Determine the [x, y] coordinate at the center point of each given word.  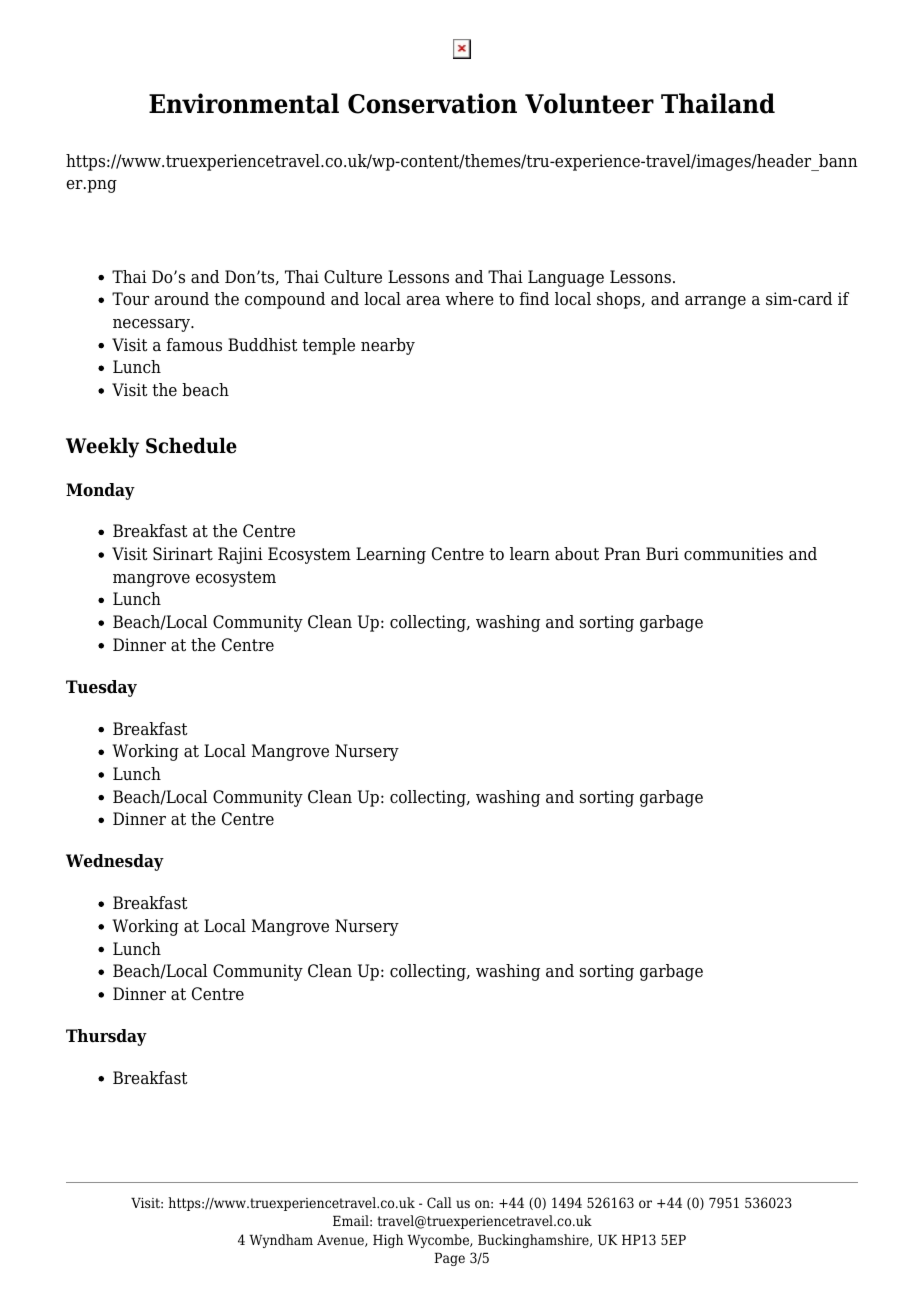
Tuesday [101, 688]
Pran [623, 554]
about [577, 554]
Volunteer [589, 103]
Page [449, 1259]
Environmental [244, 103]
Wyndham [281, 1241]
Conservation [432, 103]
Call [439, 1202]
